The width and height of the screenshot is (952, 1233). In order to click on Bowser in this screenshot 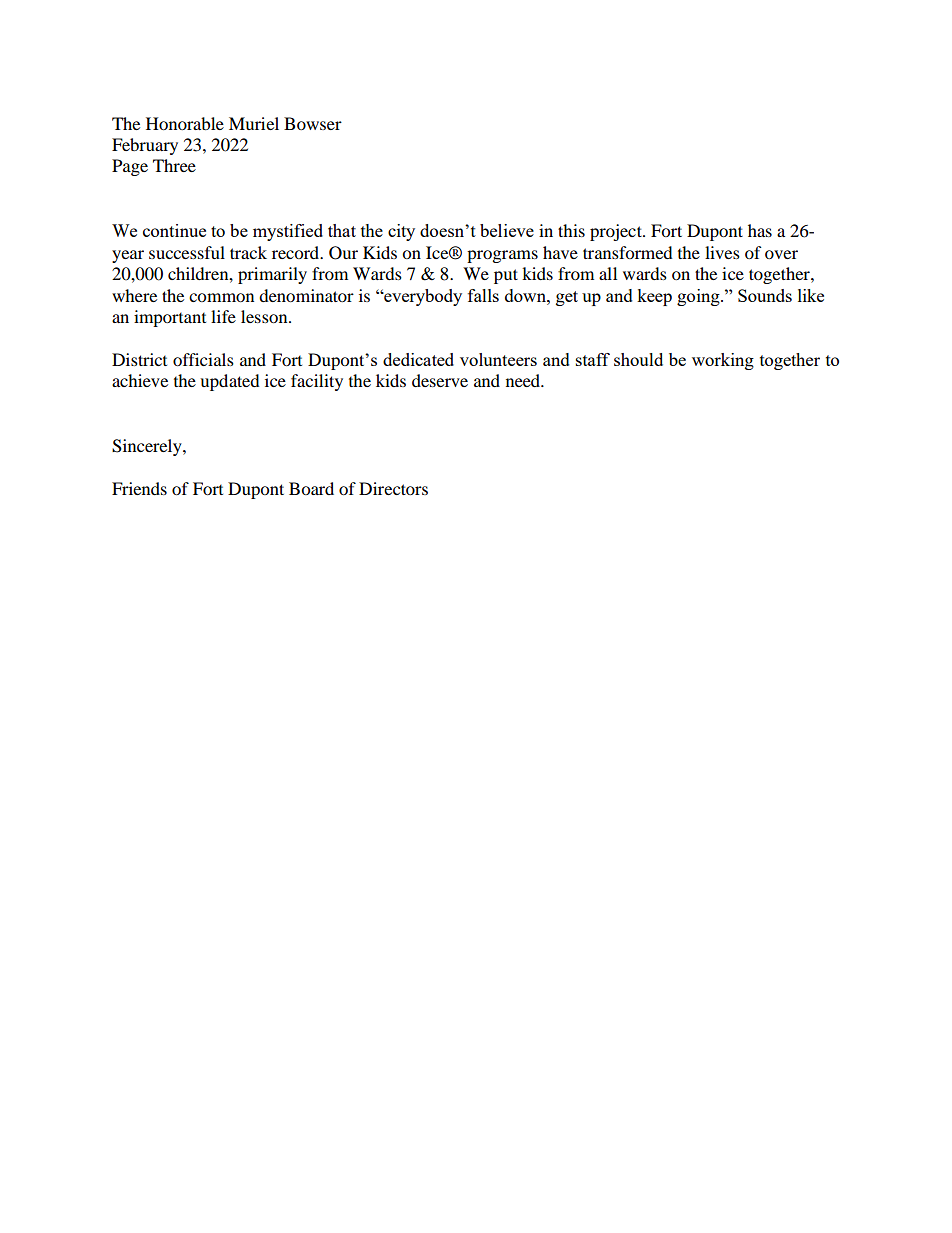, I will do `click(313, 123)`.
